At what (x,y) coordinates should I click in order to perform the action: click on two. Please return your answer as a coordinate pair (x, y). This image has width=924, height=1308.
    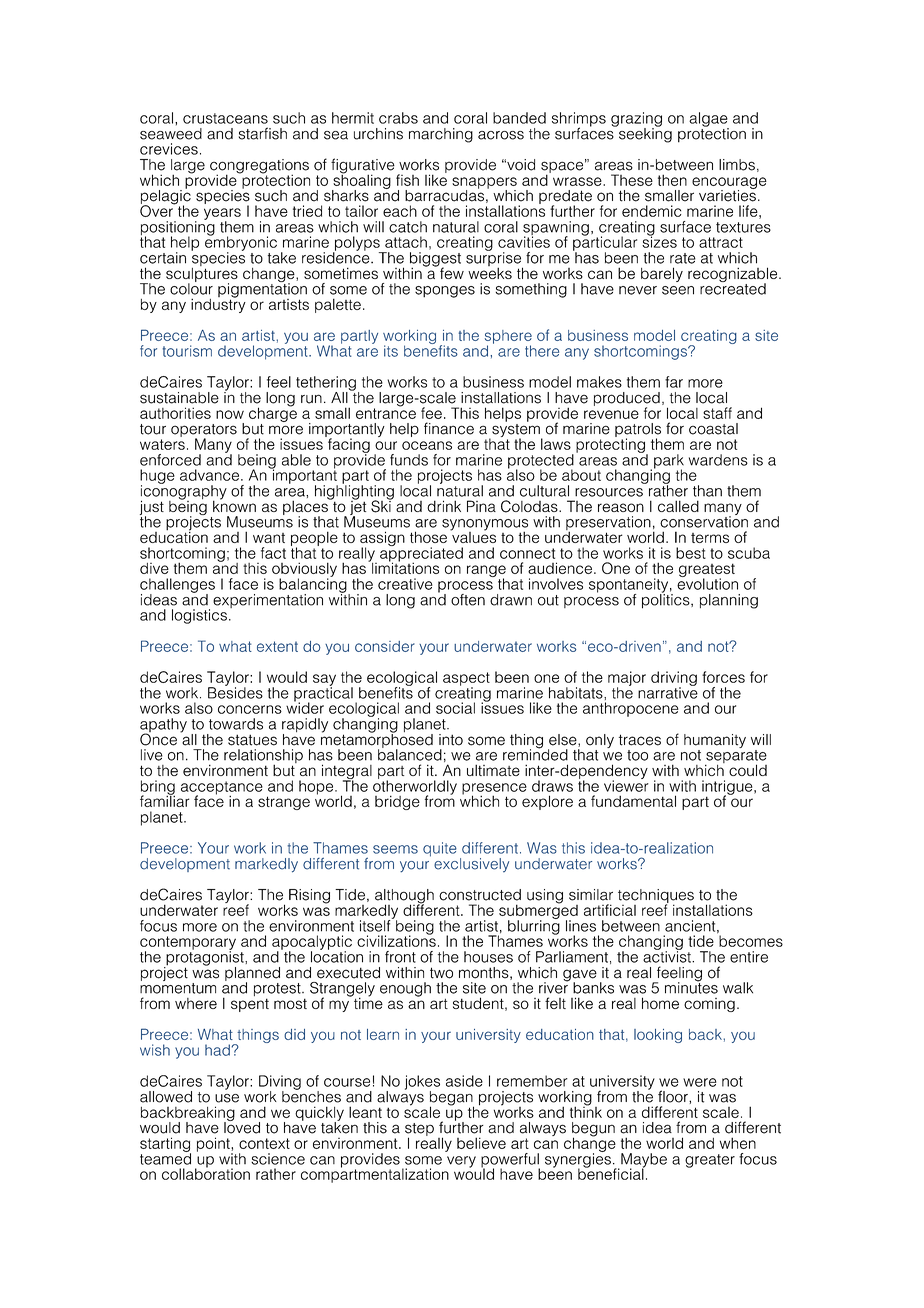
    Looking at the image, I should click on (441, 973).
